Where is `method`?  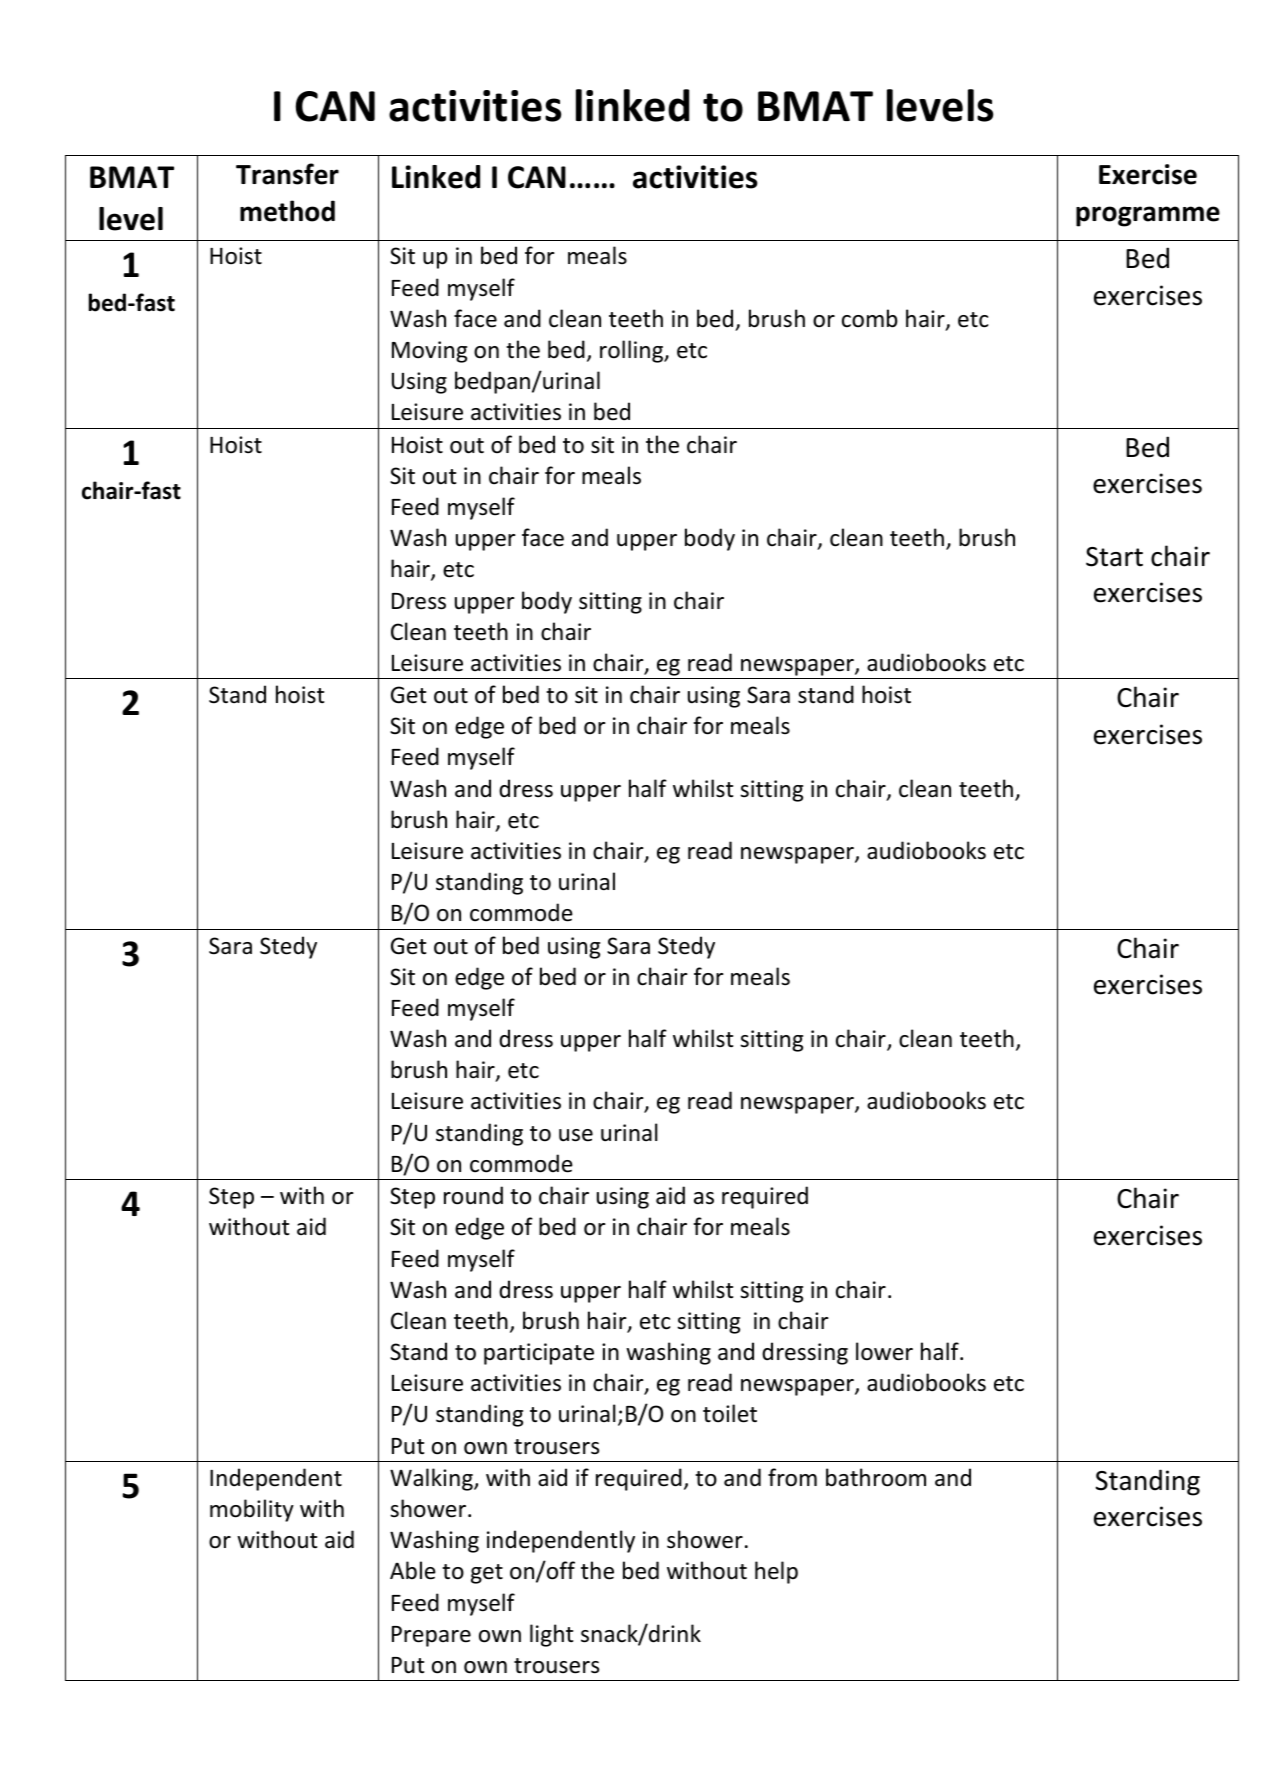 method is located at coordinates (287, 211).
